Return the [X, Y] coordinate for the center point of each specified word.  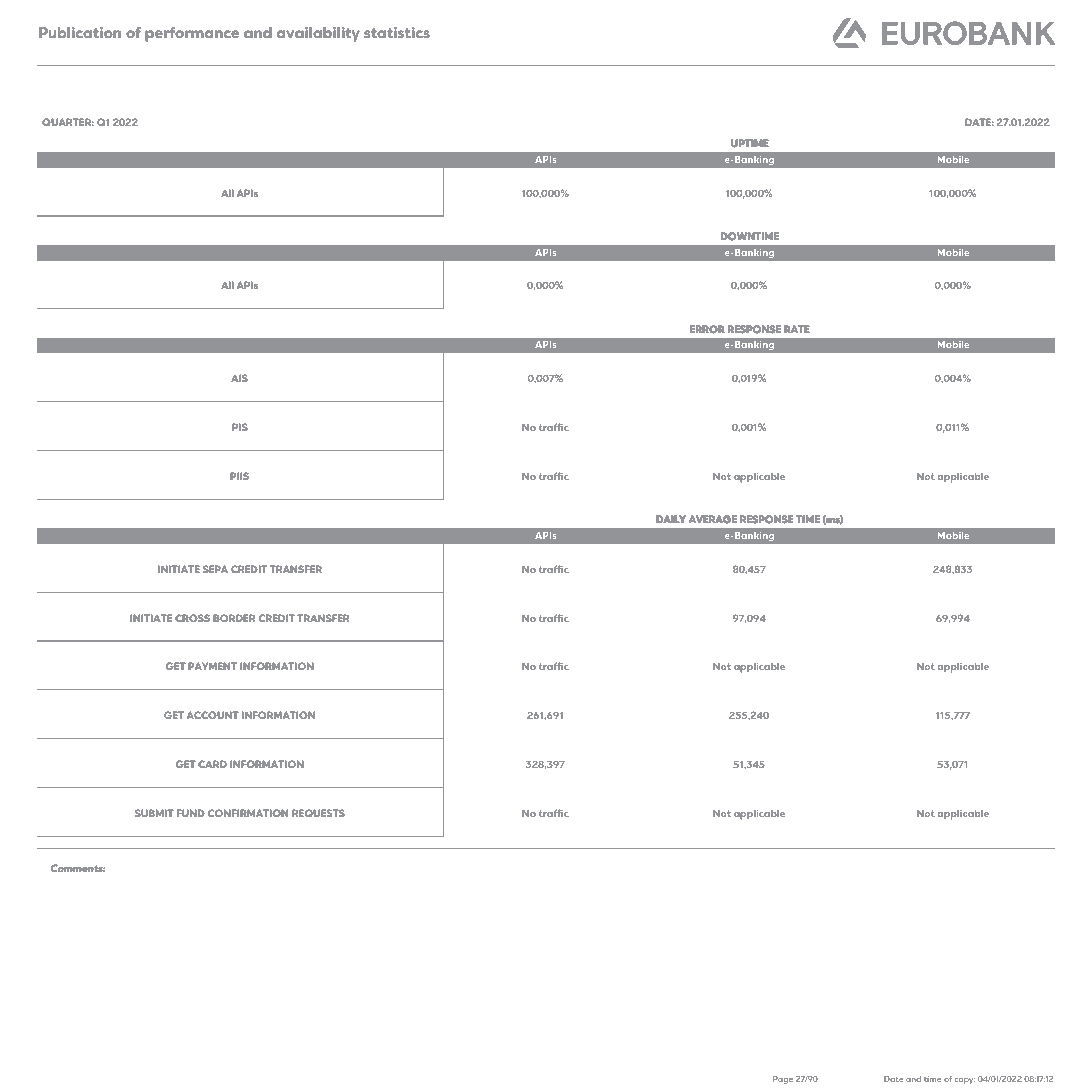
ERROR [707, 329]
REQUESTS [318, 813]
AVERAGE [713, 519]
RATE [796, 329]
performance [192, 34]
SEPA [215, 569]
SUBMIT [154, 813]
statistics [397, 32]
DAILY [671, 519]
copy [965, 1081]
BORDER [234, 618]
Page [783, 1080]
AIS [239, 378]
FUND [190, 813]
